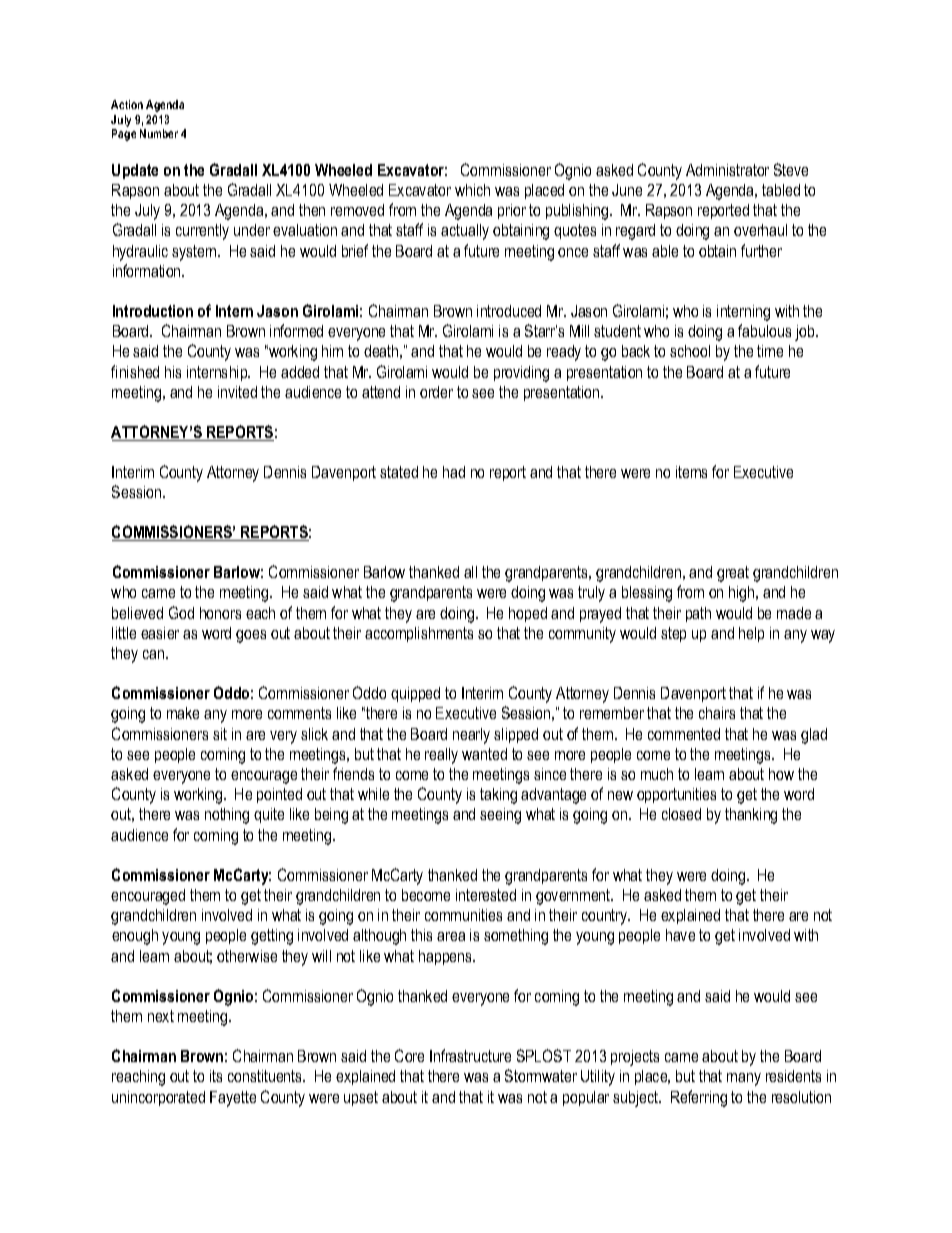  Describe the element at coordinates (743, 594) in the screenshot. I see `high` at that location.
